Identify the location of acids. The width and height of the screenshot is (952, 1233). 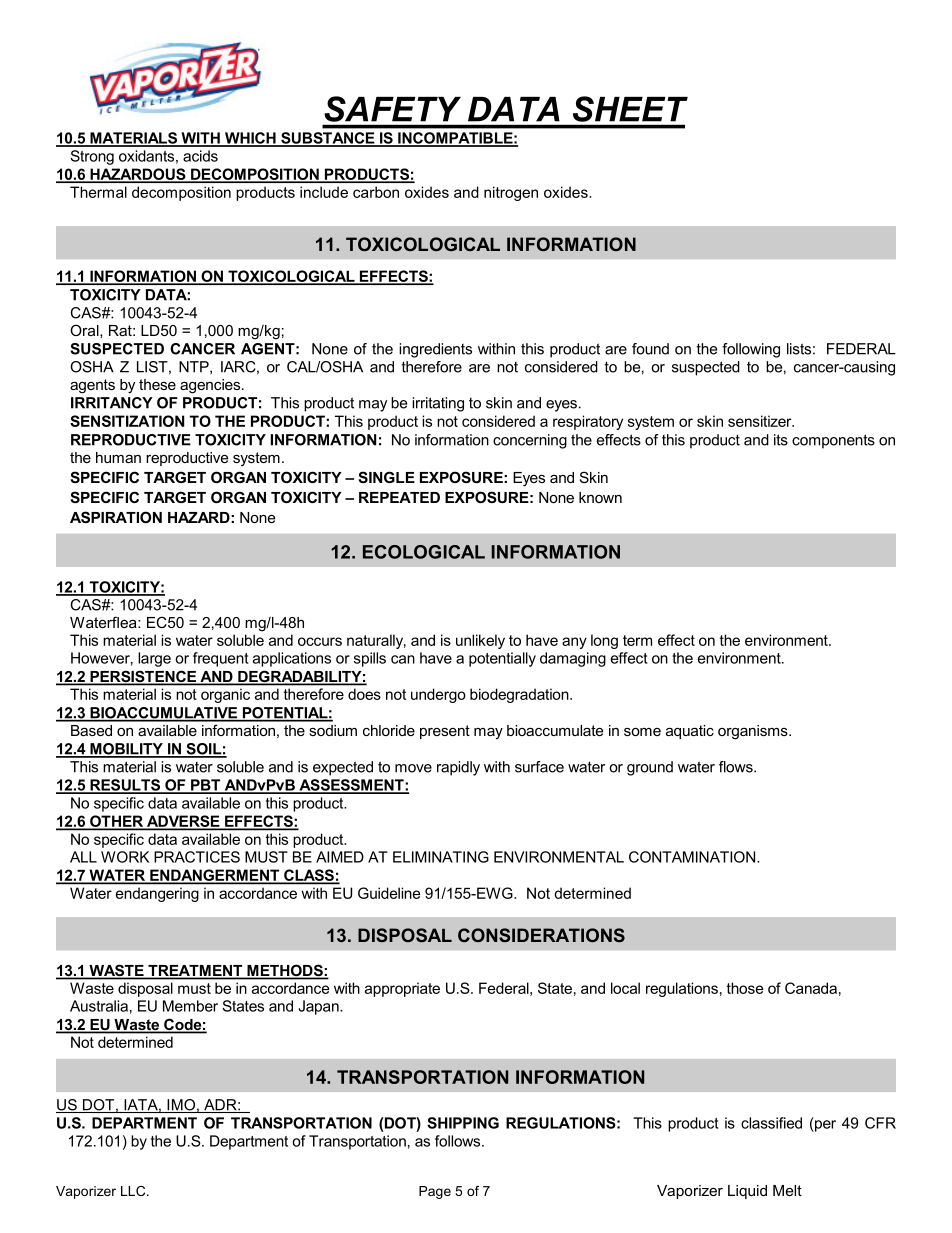
(200, 156).
